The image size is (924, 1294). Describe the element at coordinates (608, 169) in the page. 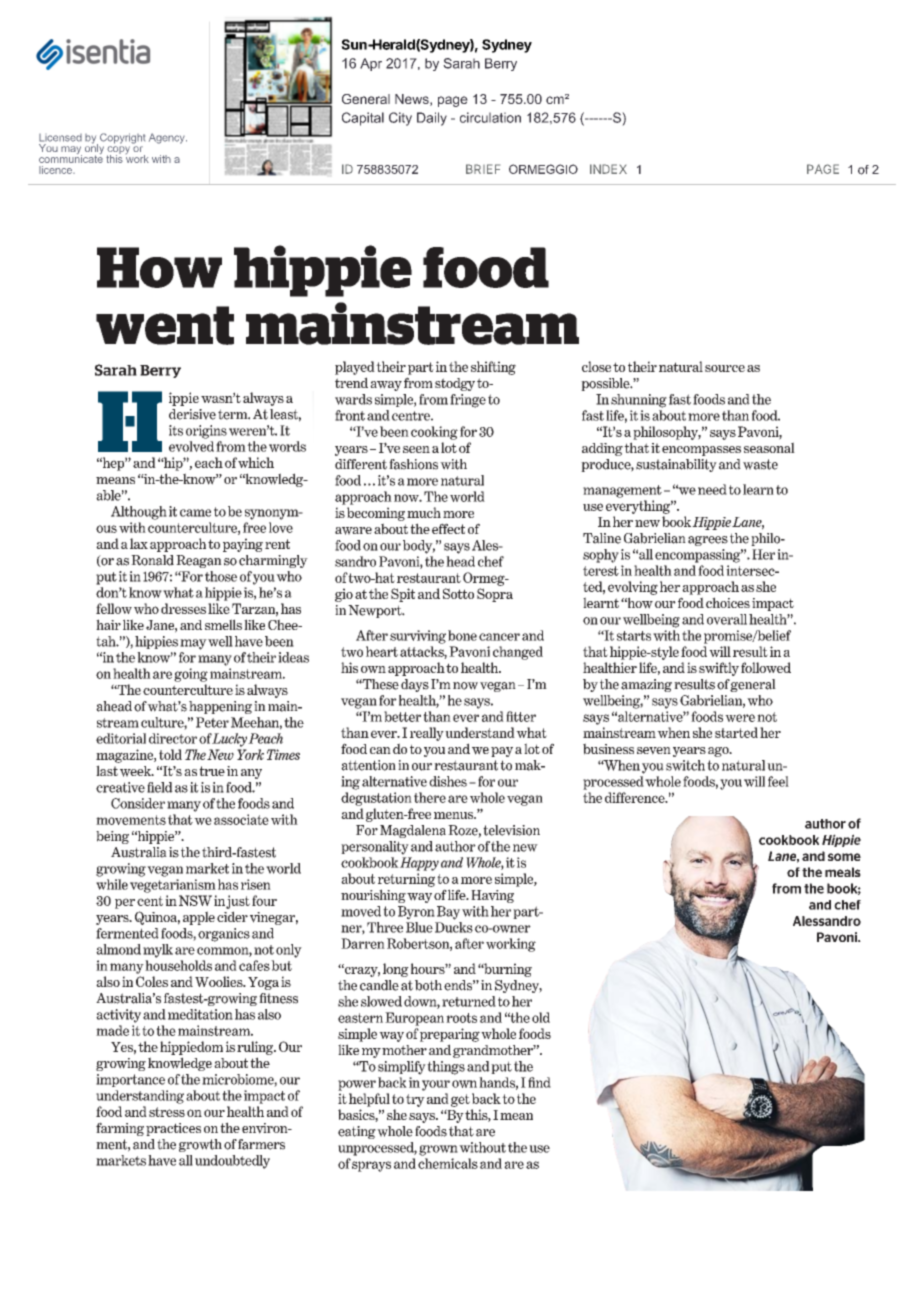

I see `INDEX` at that location.
